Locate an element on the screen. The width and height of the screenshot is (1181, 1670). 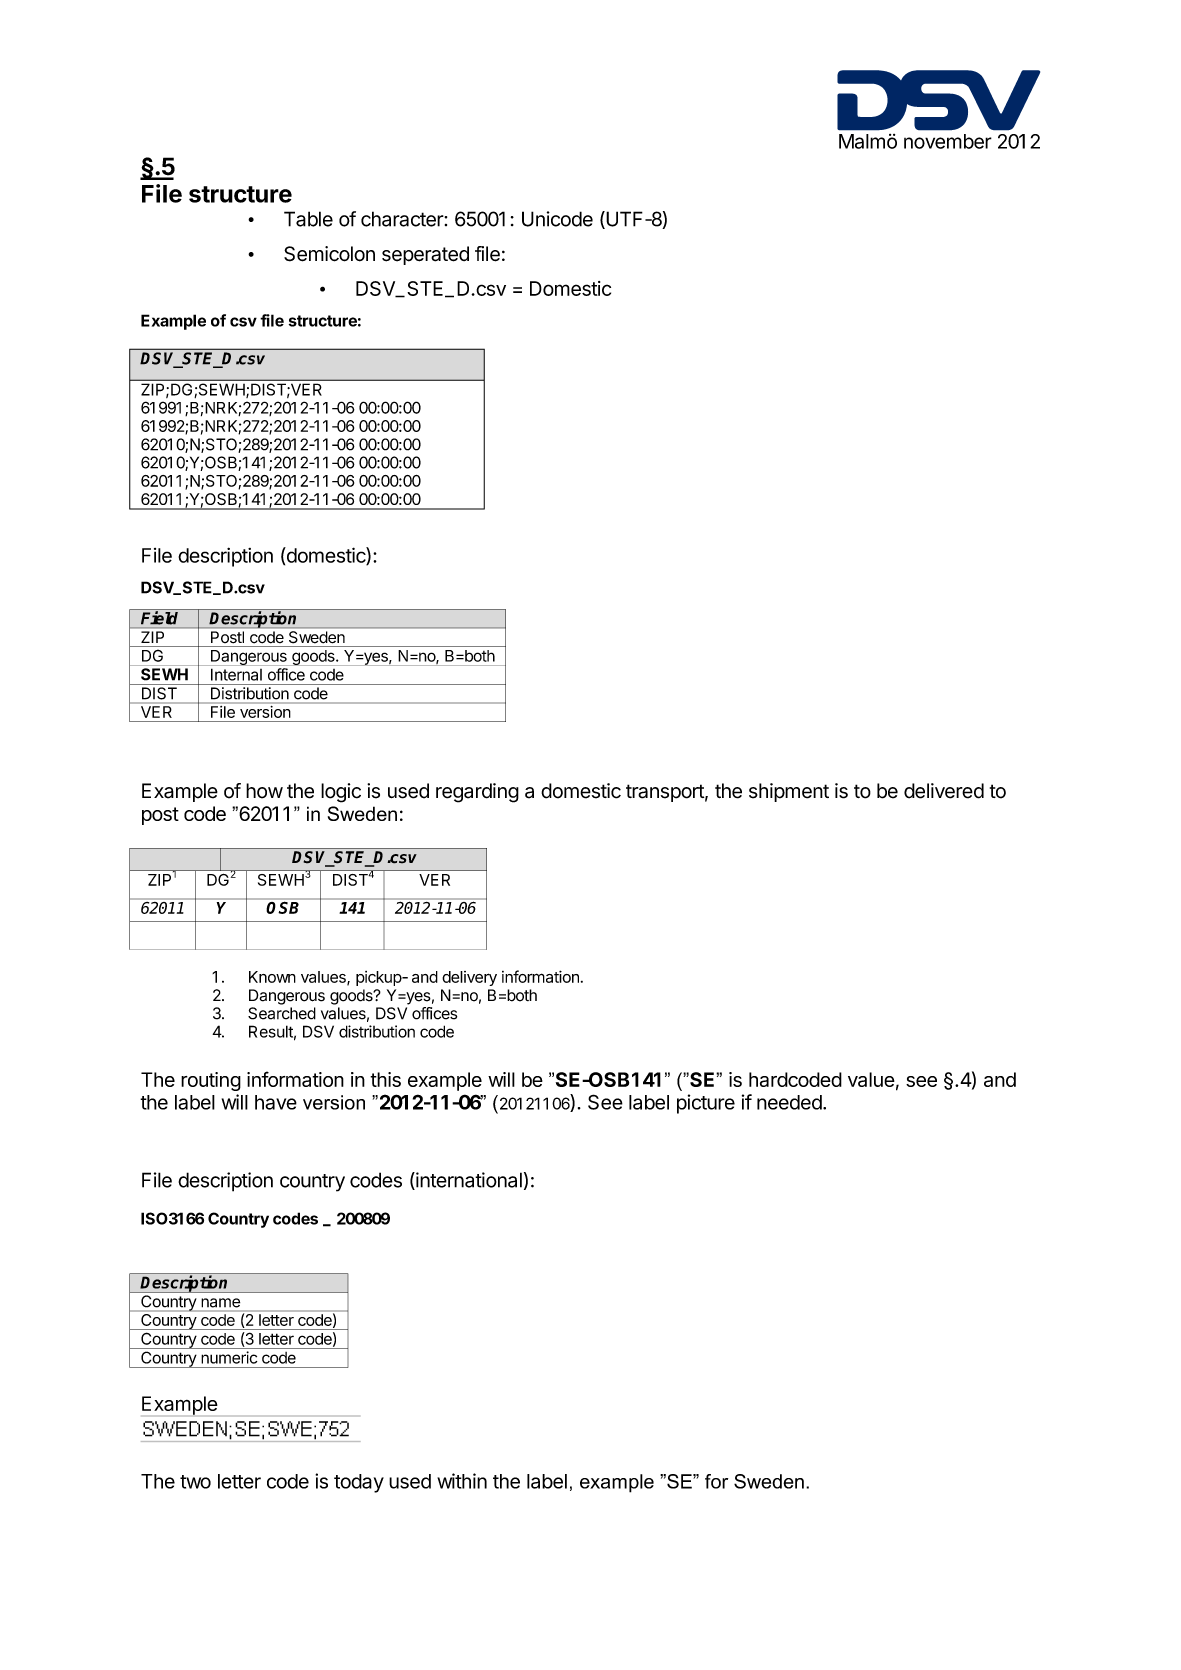
how is located at coordinates (264, 791).
